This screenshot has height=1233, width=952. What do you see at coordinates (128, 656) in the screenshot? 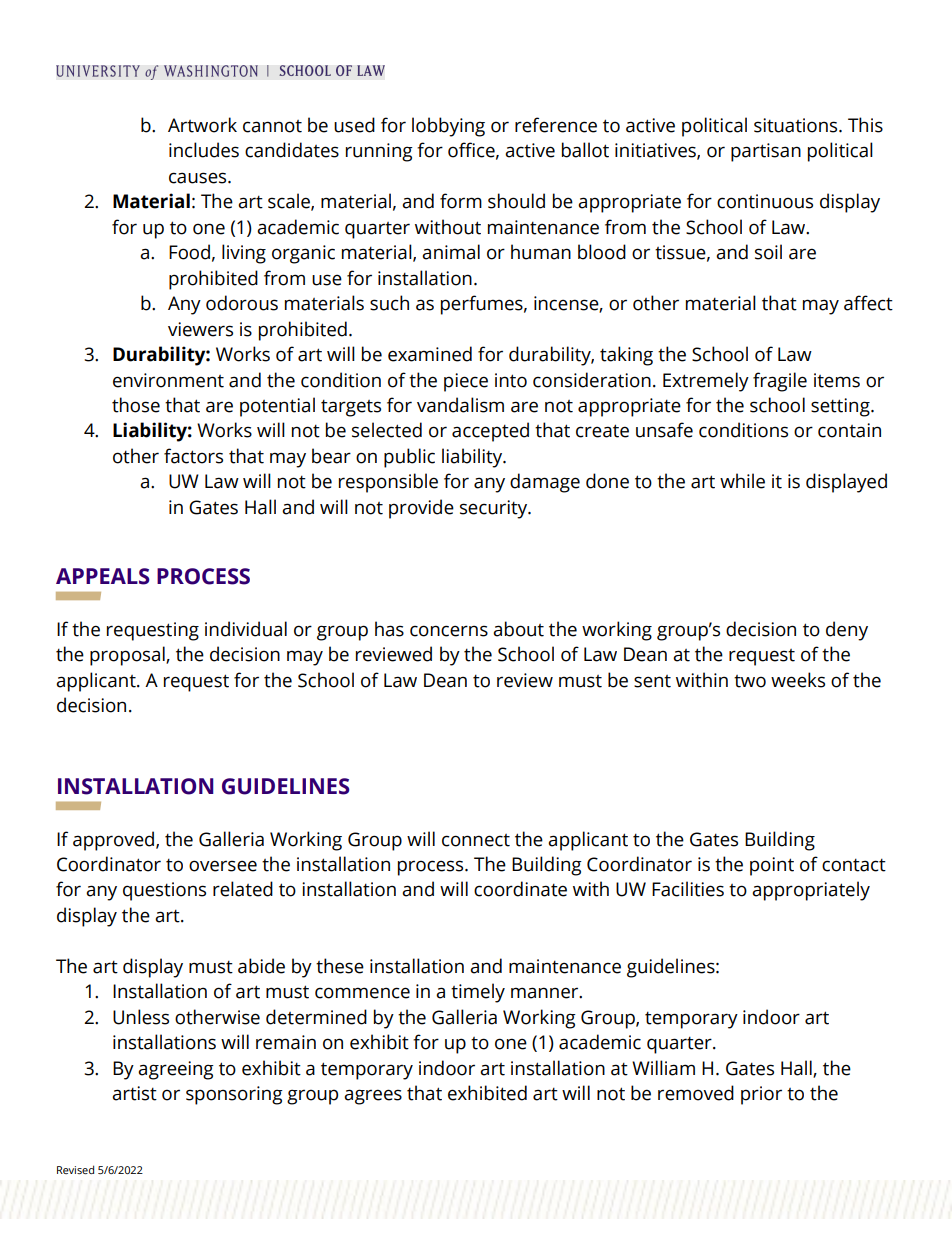
I see `proposal` at bounding box center [128, 656].
